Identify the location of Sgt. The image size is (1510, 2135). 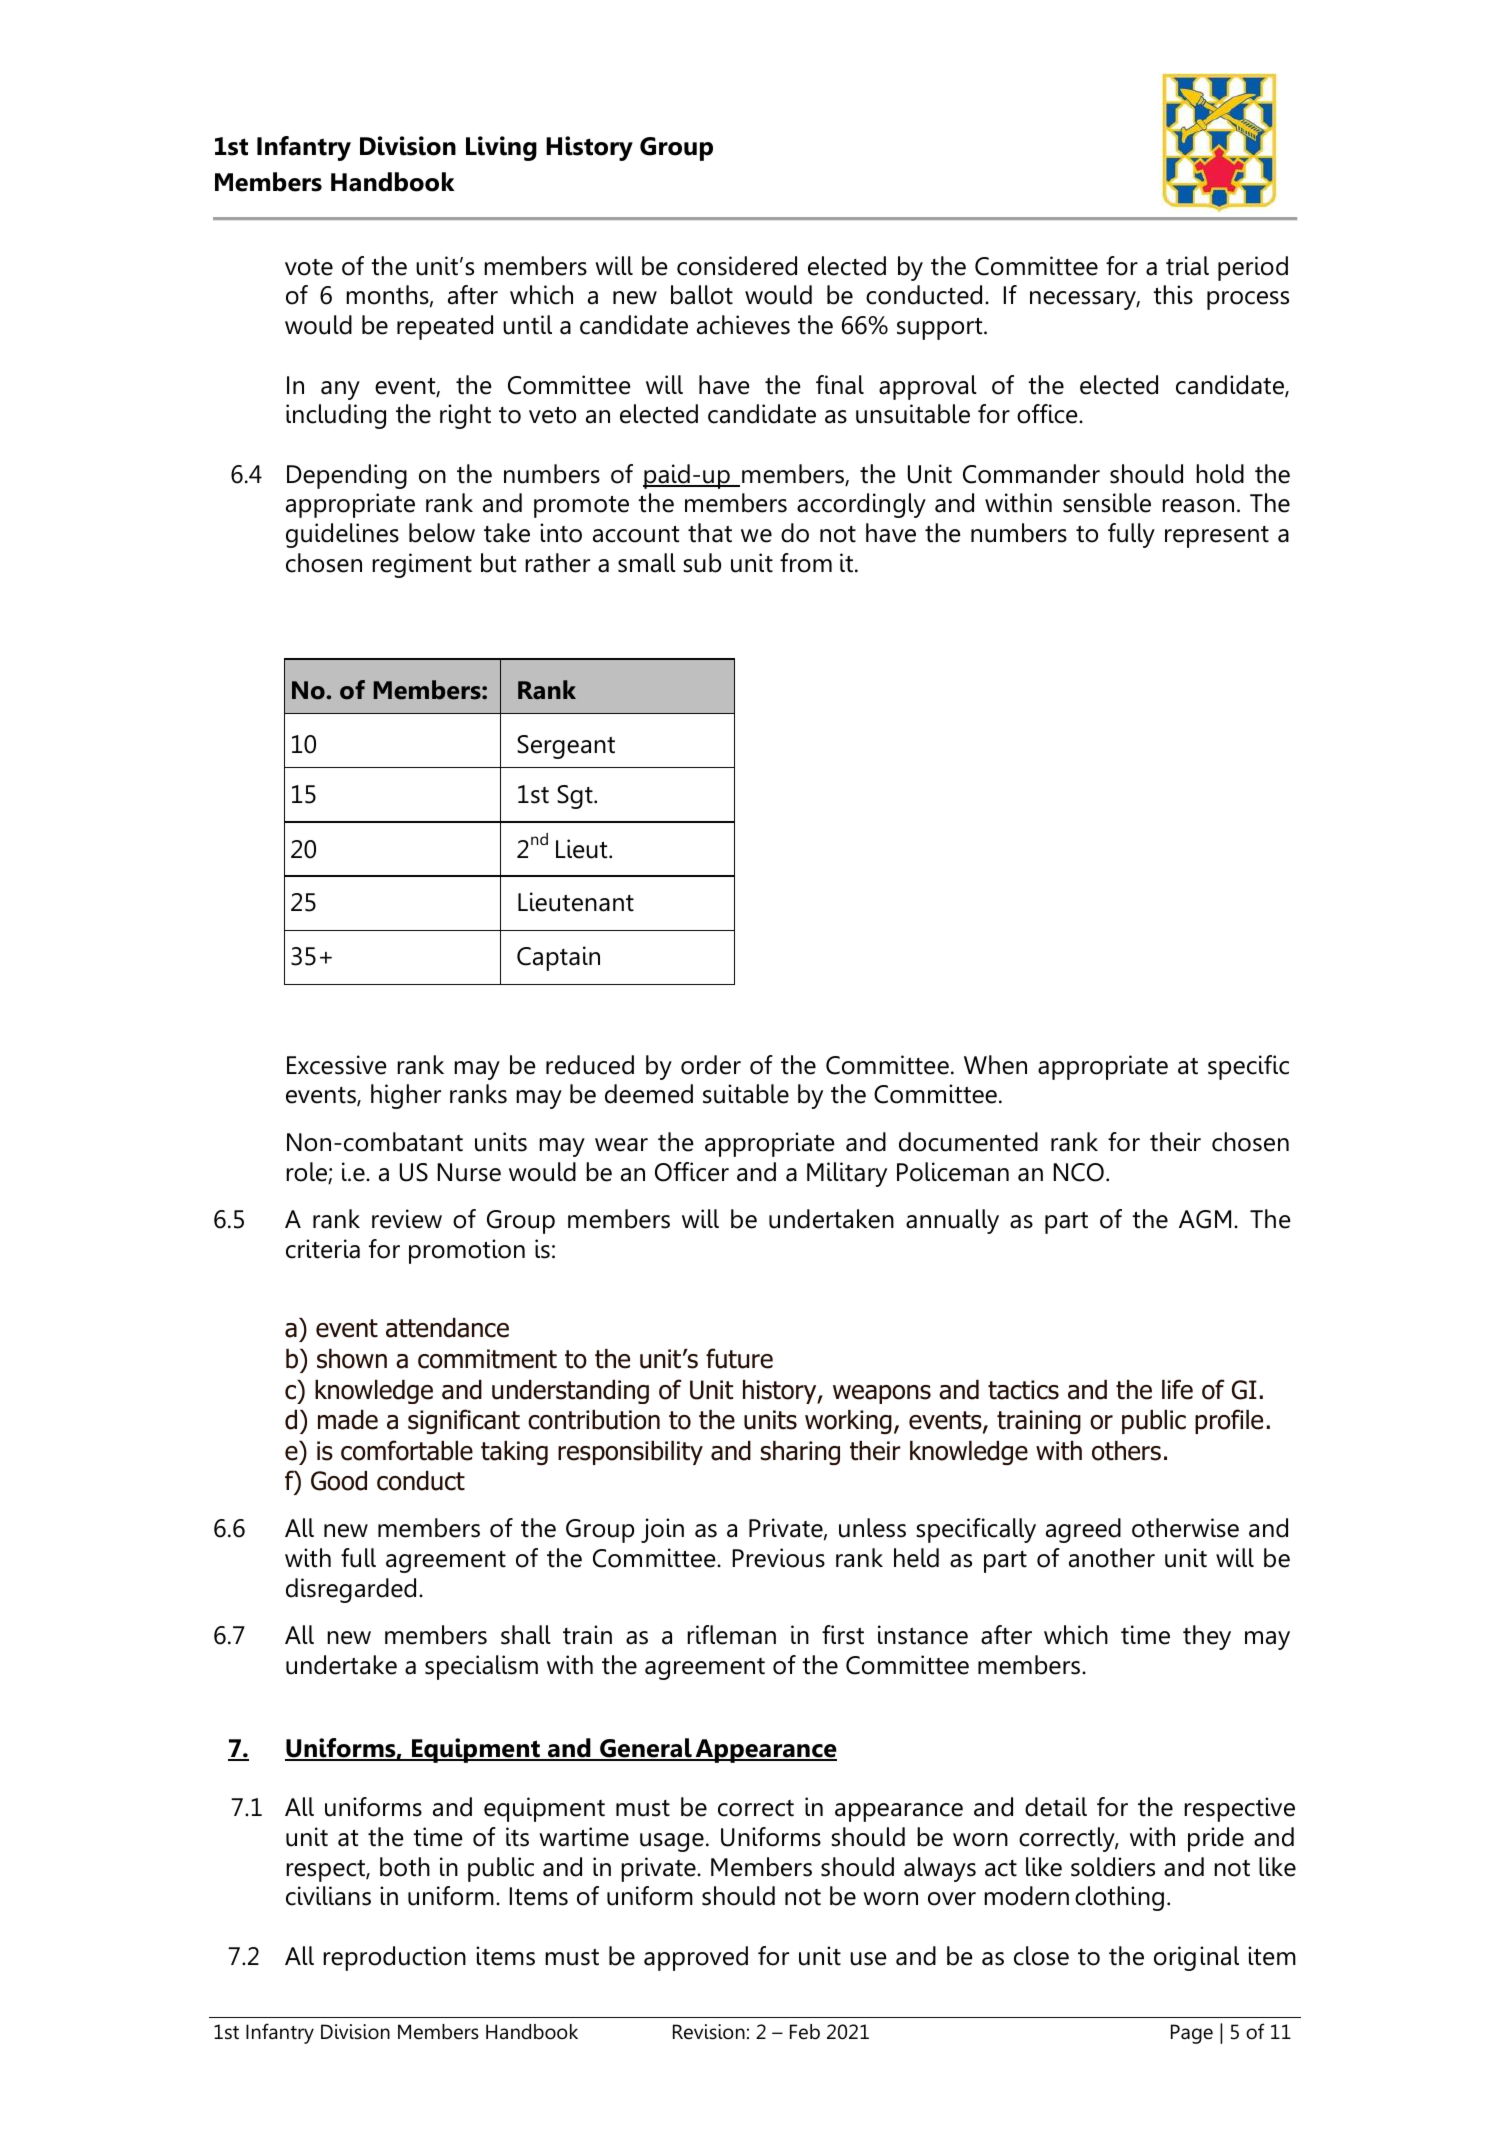
(576, 797).
